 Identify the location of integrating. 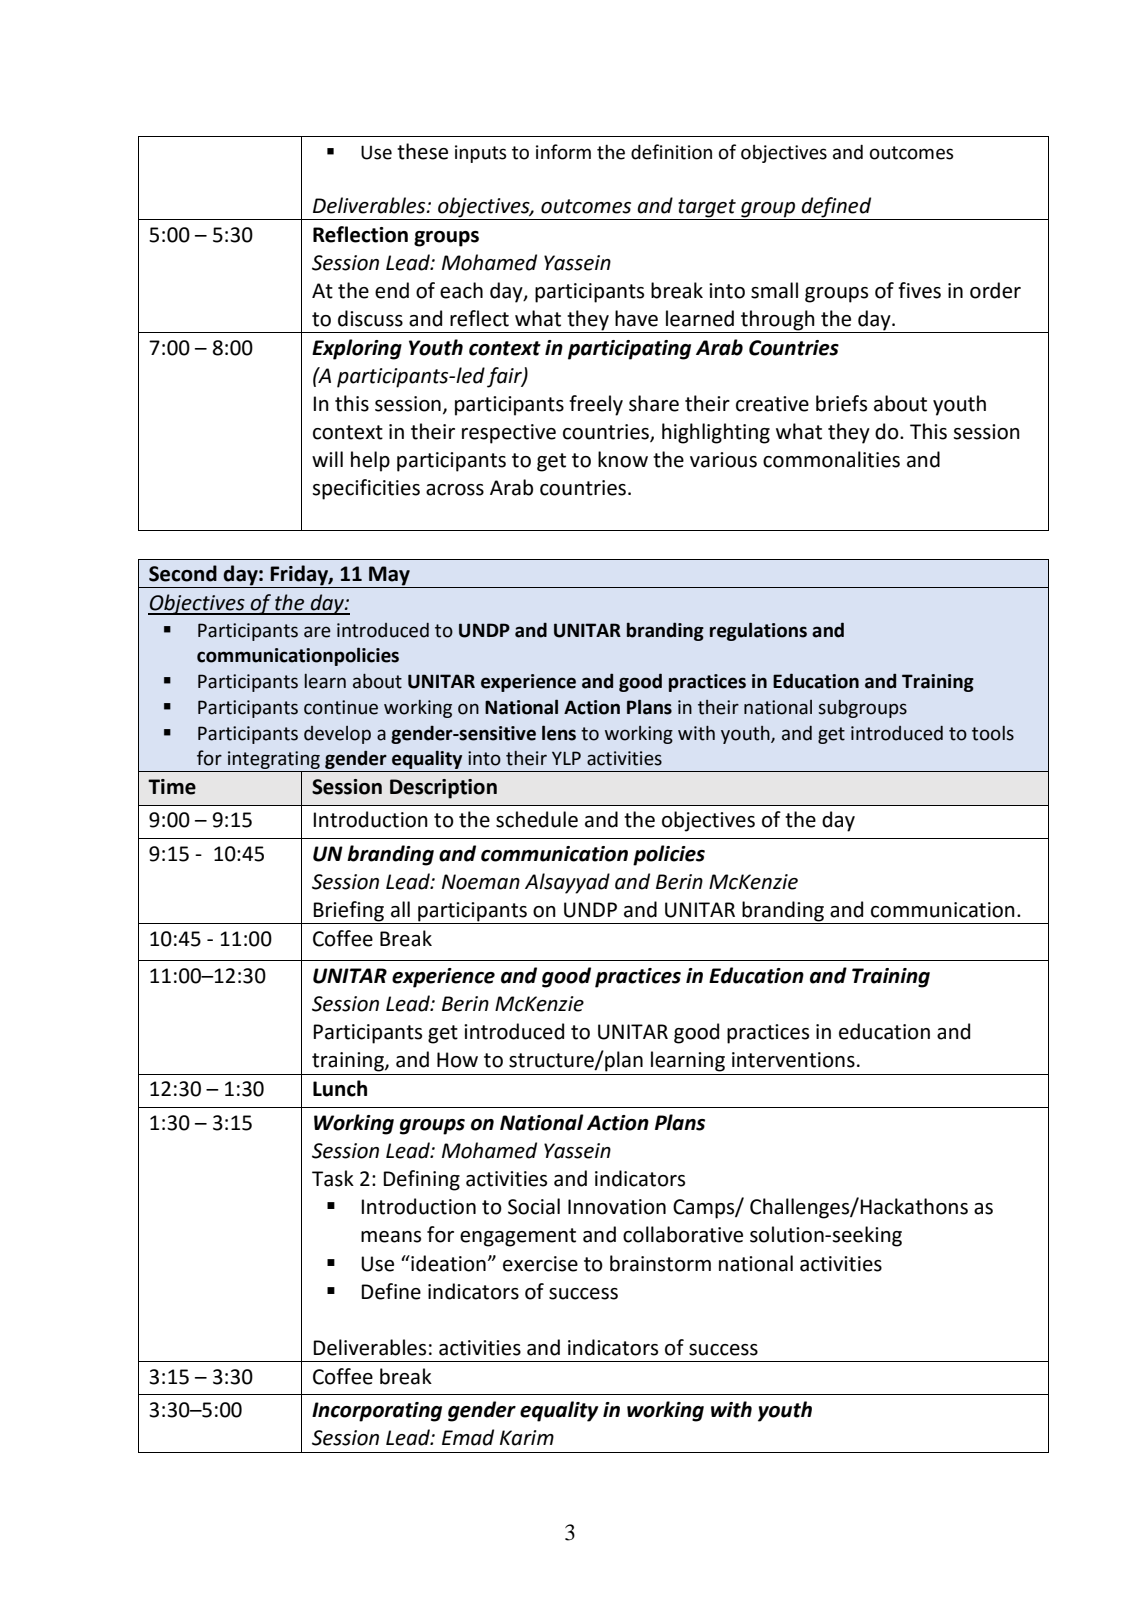
(274, 761).
